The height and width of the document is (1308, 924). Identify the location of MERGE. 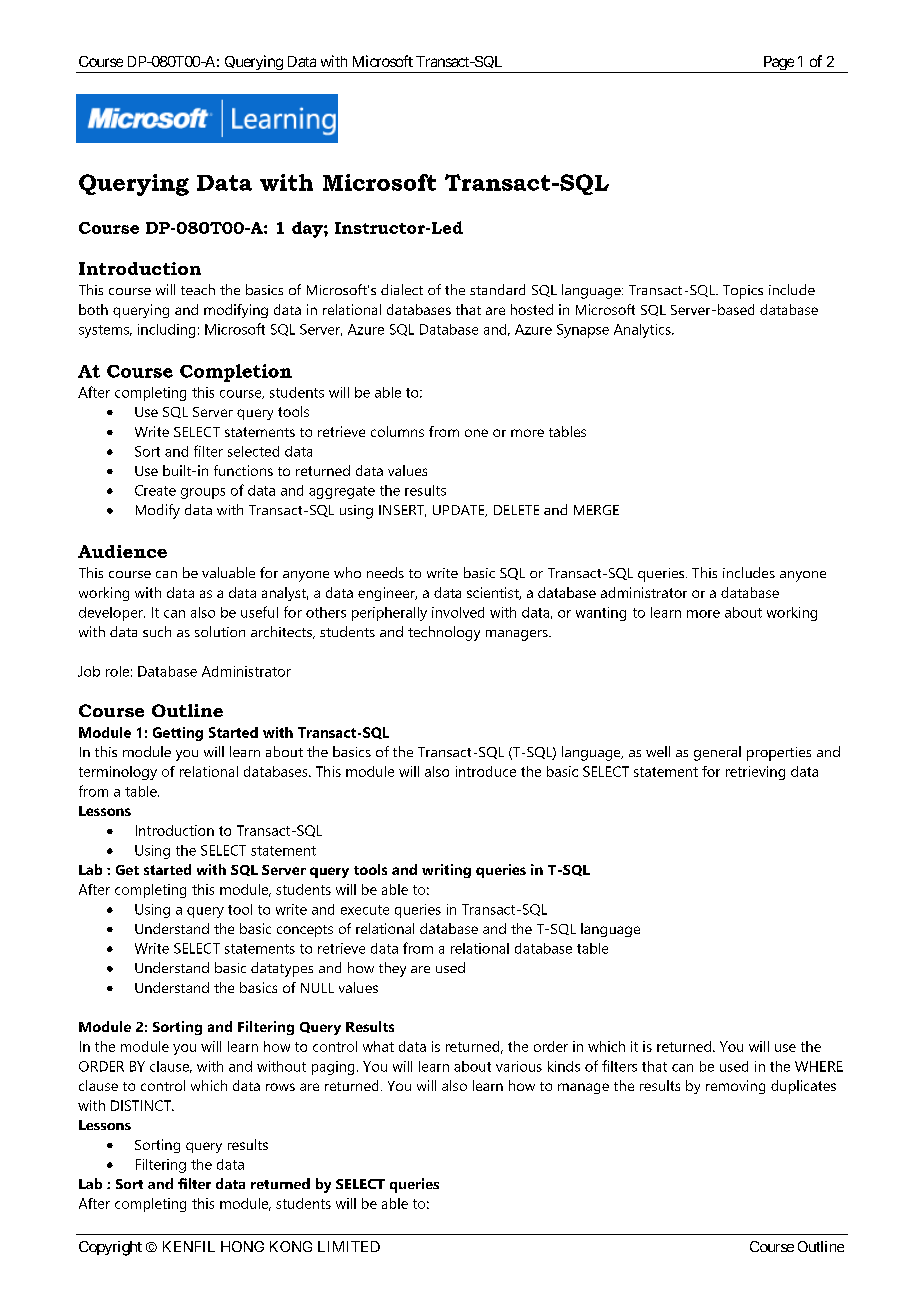
(596, 510).
